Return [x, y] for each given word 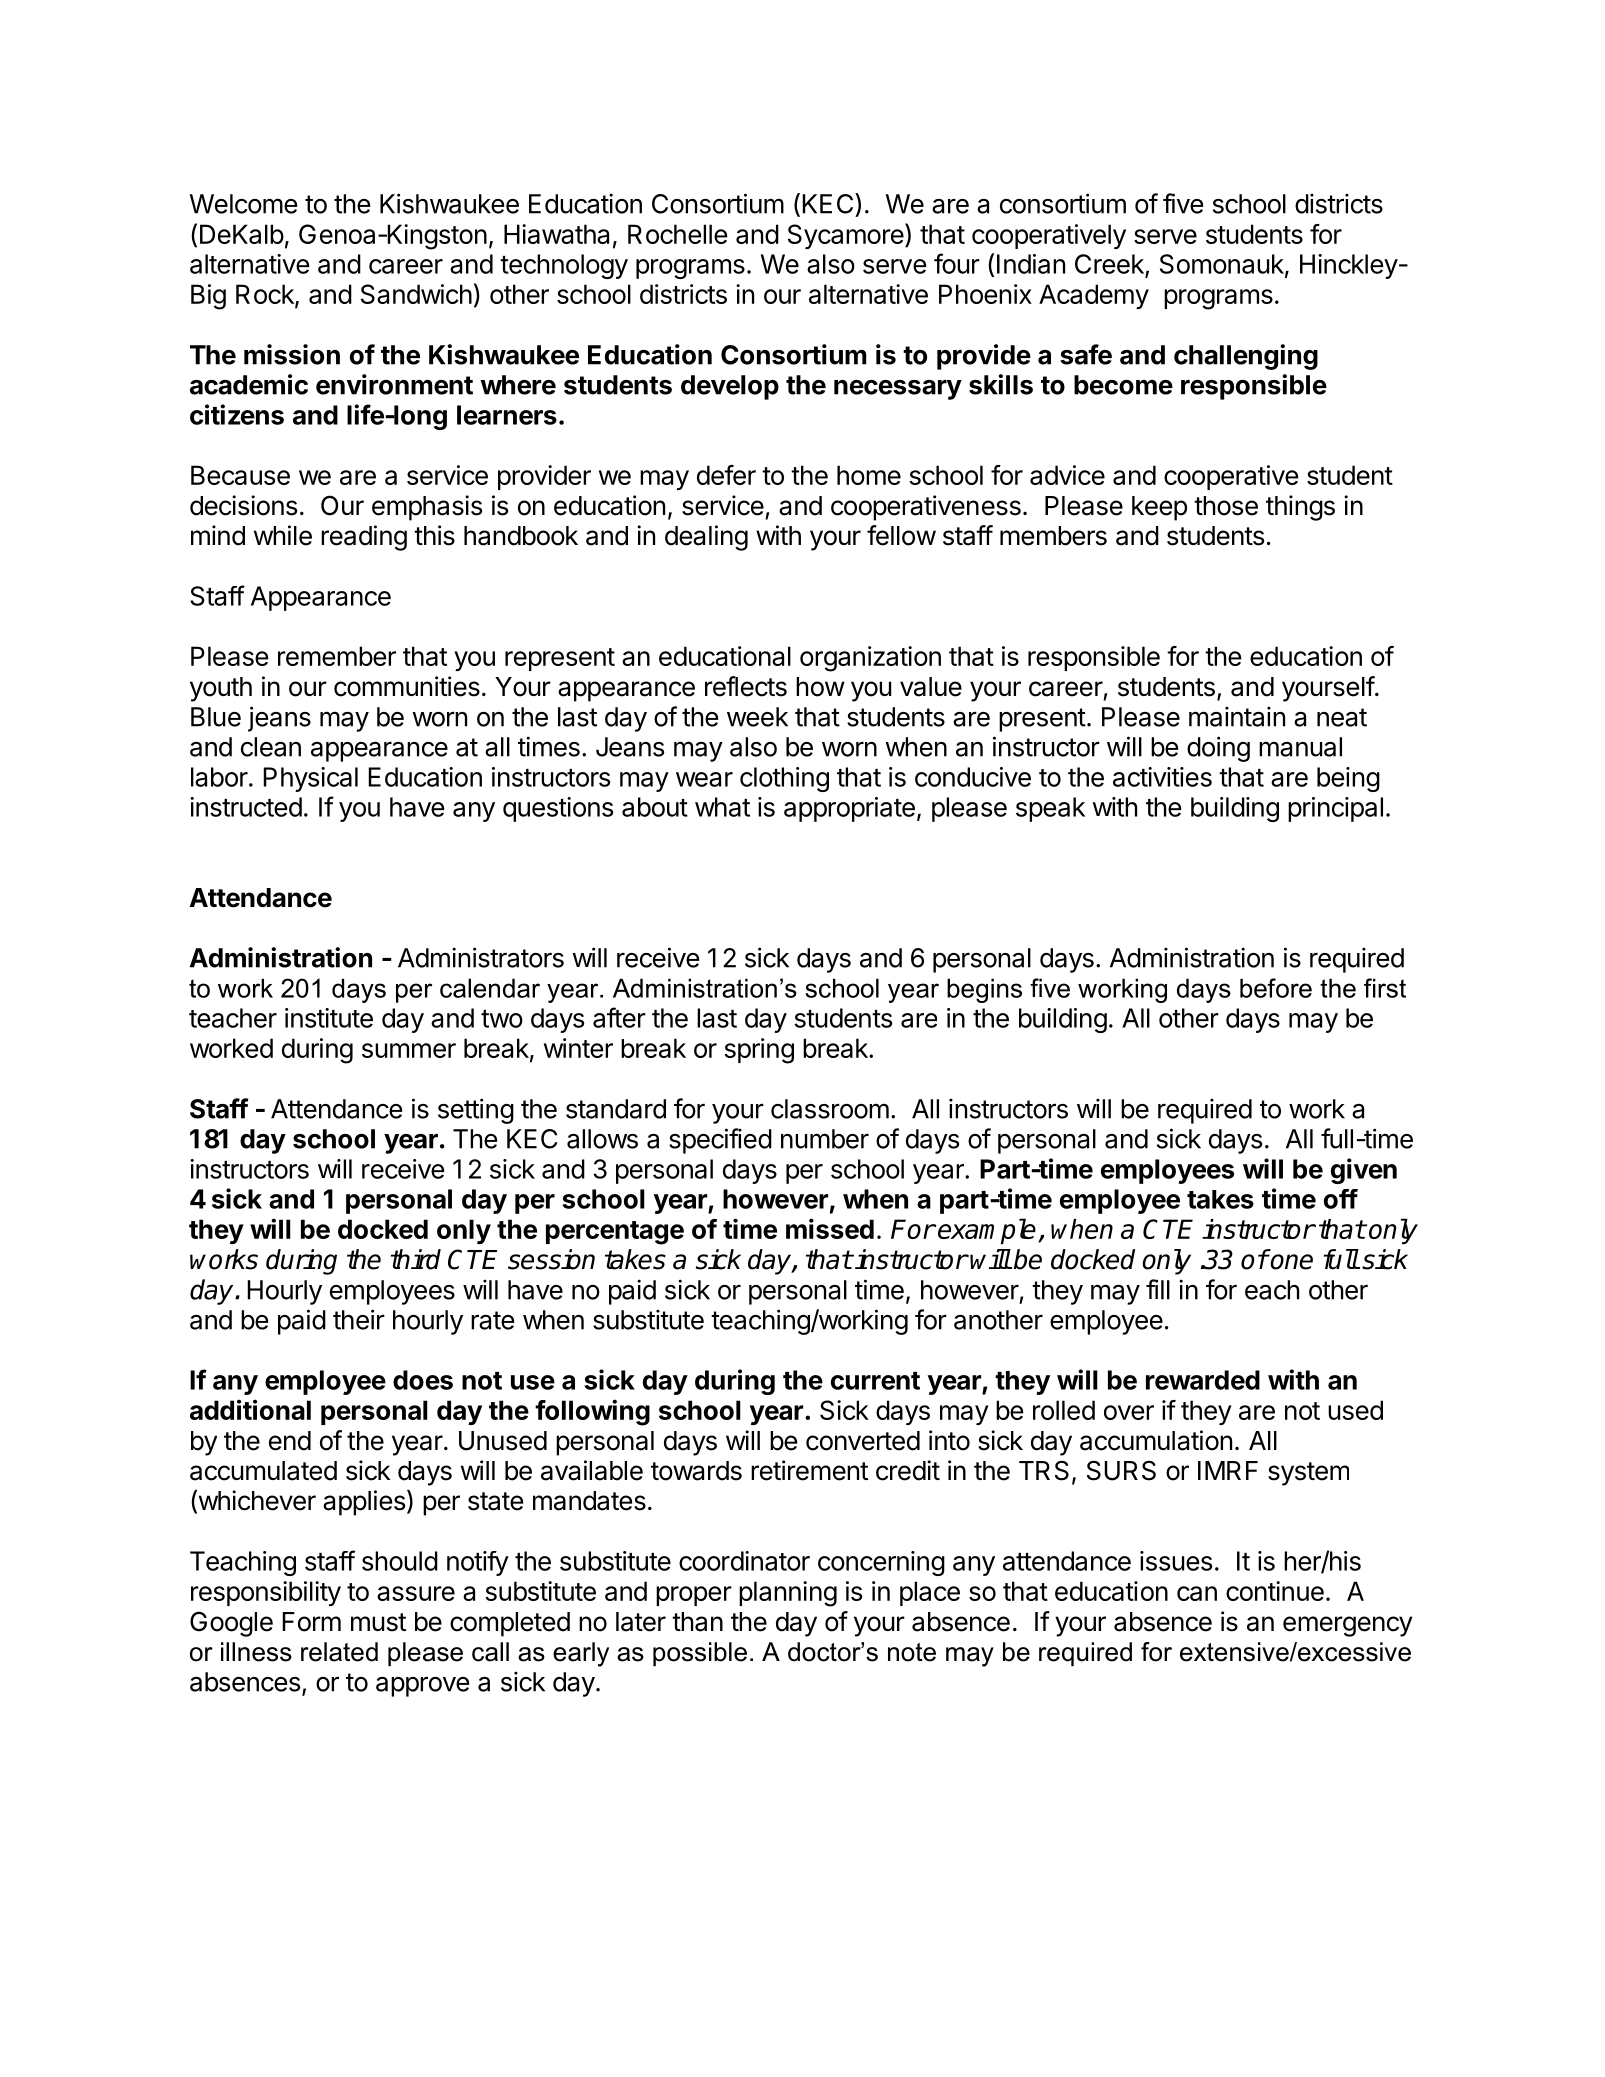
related [339, 1652]
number [825, 1139]
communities [407, 686]
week [757, 717]
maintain [1237, 716]
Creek [1110, 265]
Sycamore [847, 236]
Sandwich [416, 294]
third [416, 1259]
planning [788, 1594]
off [1341, 1199]
